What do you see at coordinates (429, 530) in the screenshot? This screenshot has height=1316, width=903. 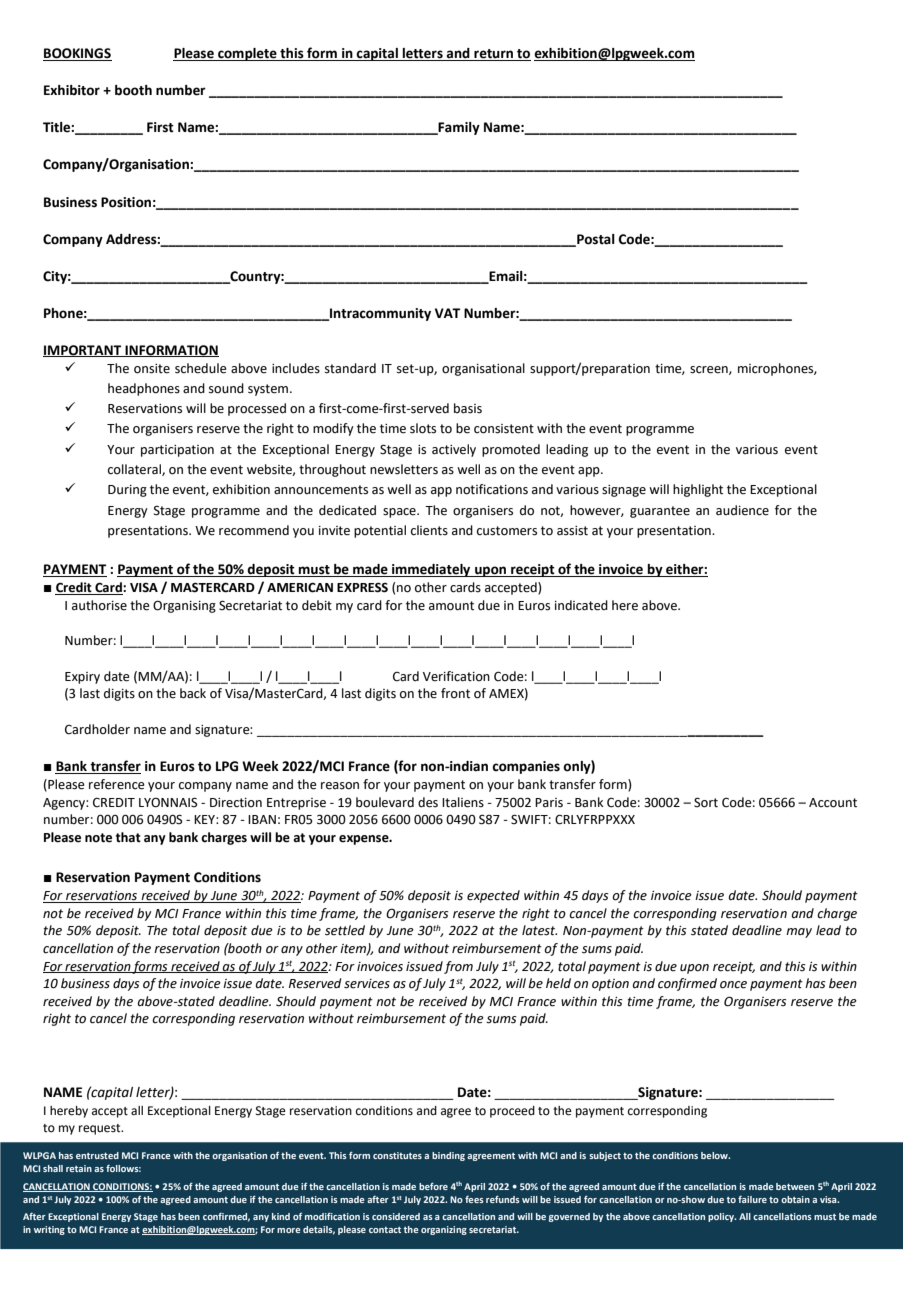 I see `clients` at bounding box center [429, 530].
